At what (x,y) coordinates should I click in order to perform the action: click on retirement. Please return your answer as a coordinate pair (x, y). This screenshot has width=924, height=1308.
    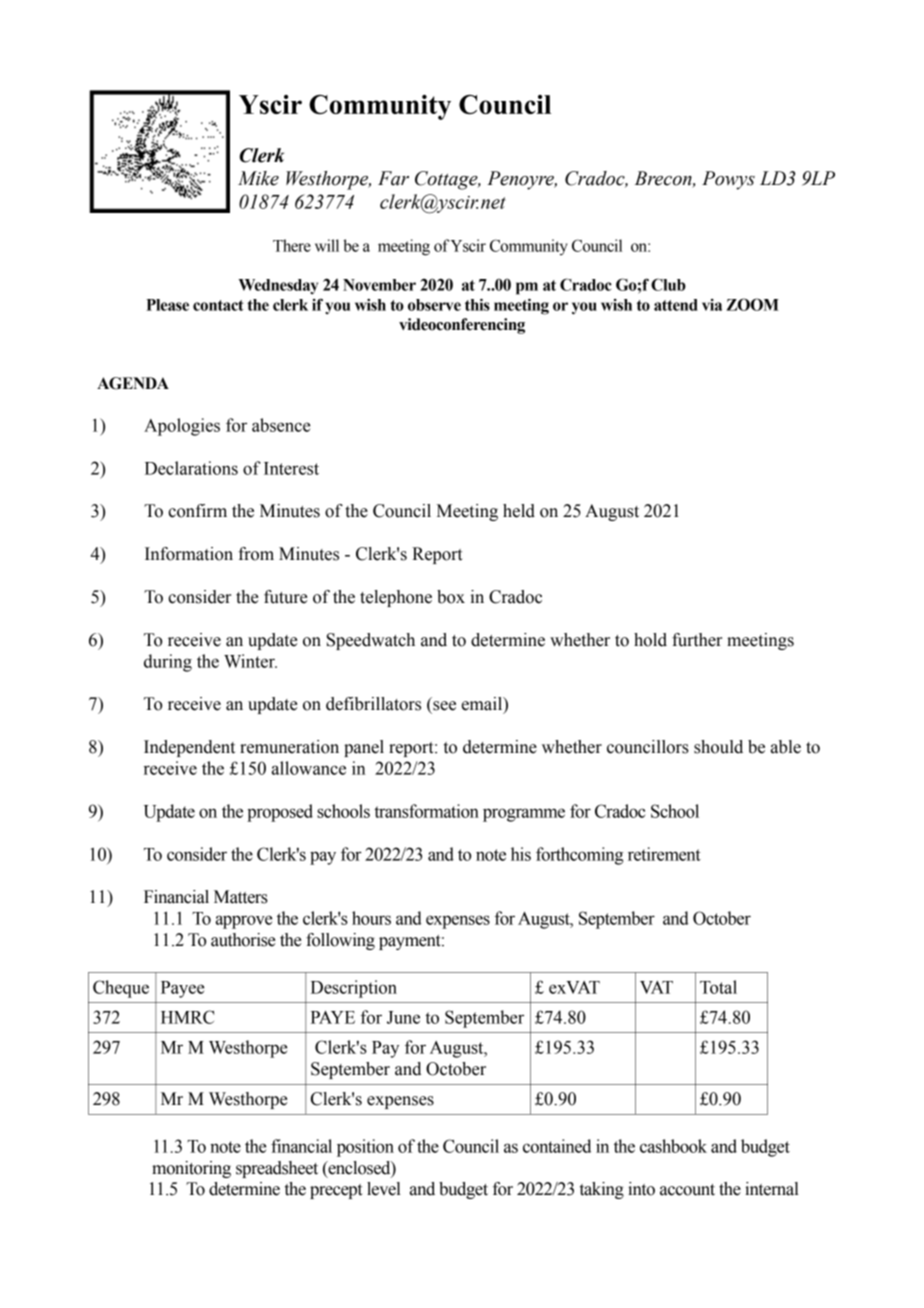
    Looking at the image, I should click on (664, 854).
